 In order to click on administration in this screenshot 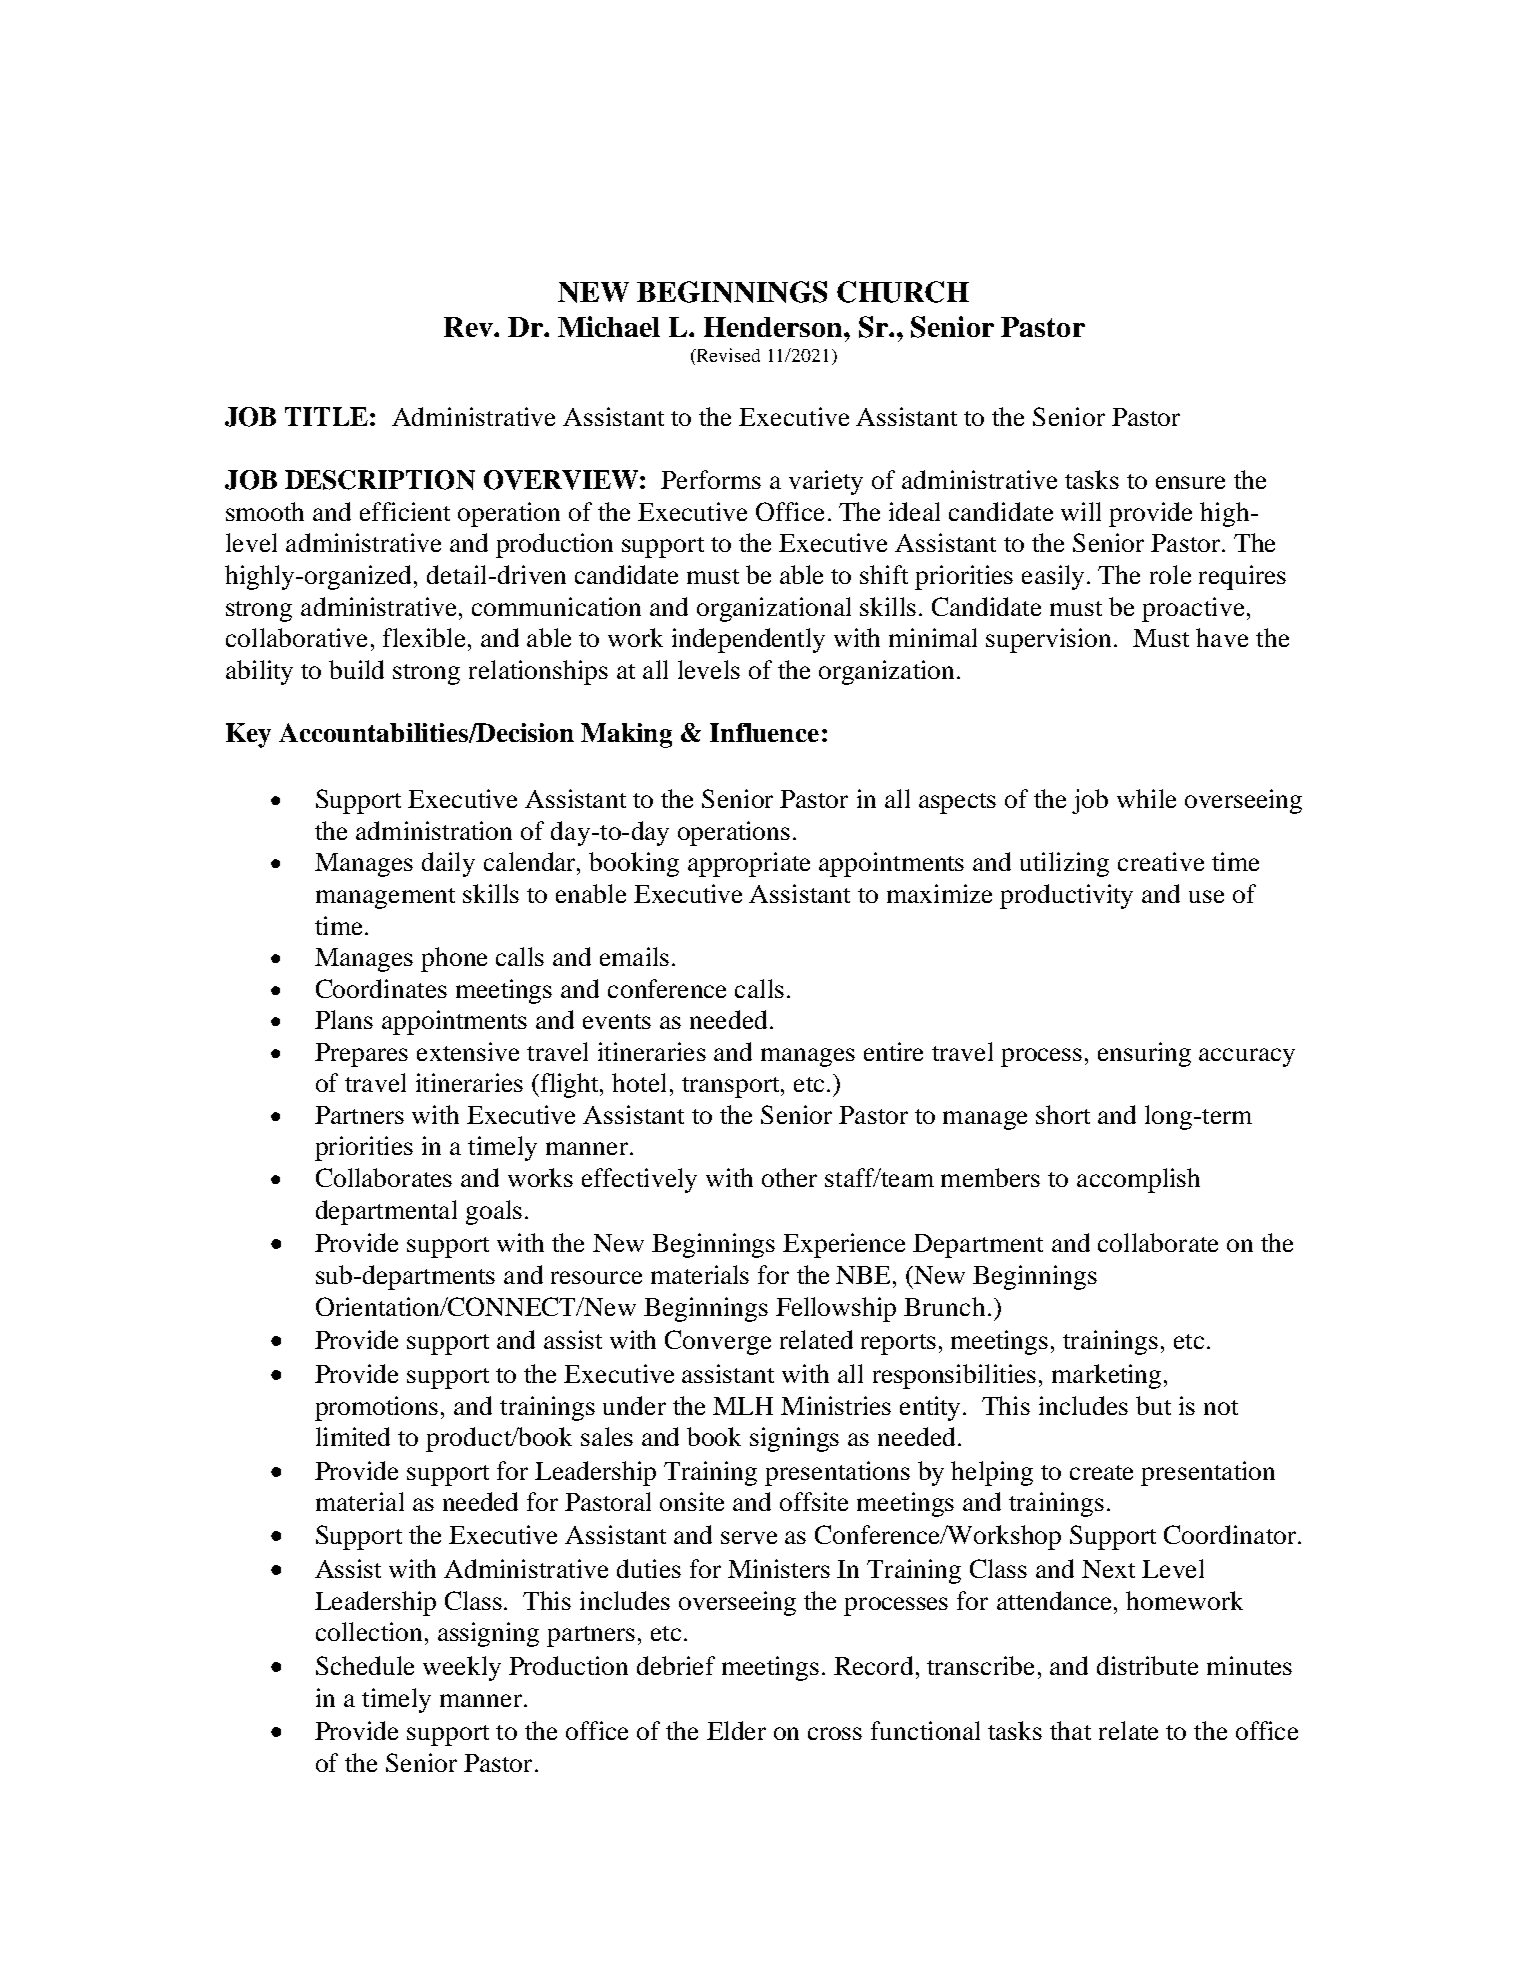, I will do `click(434, 830)`.
